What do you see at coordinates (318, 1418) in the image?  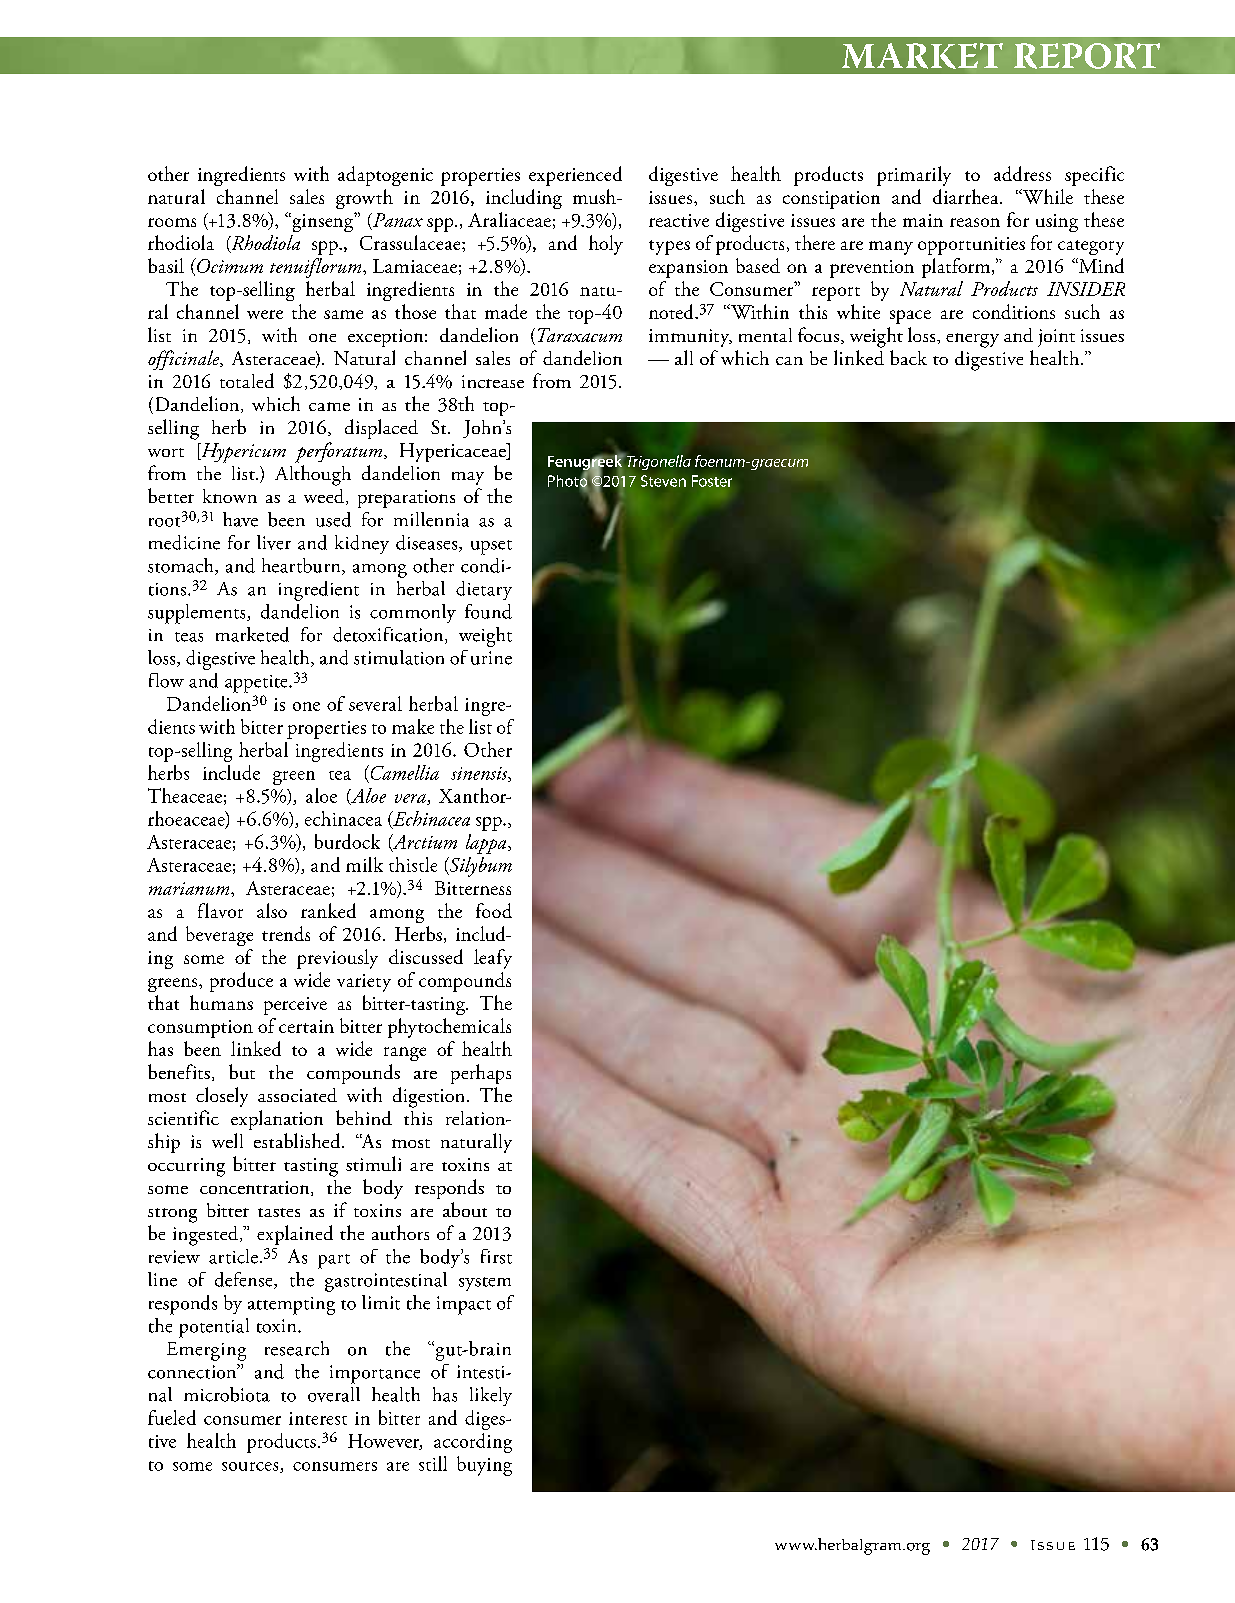 I see `interest` at bounding box center [318, 1418].
